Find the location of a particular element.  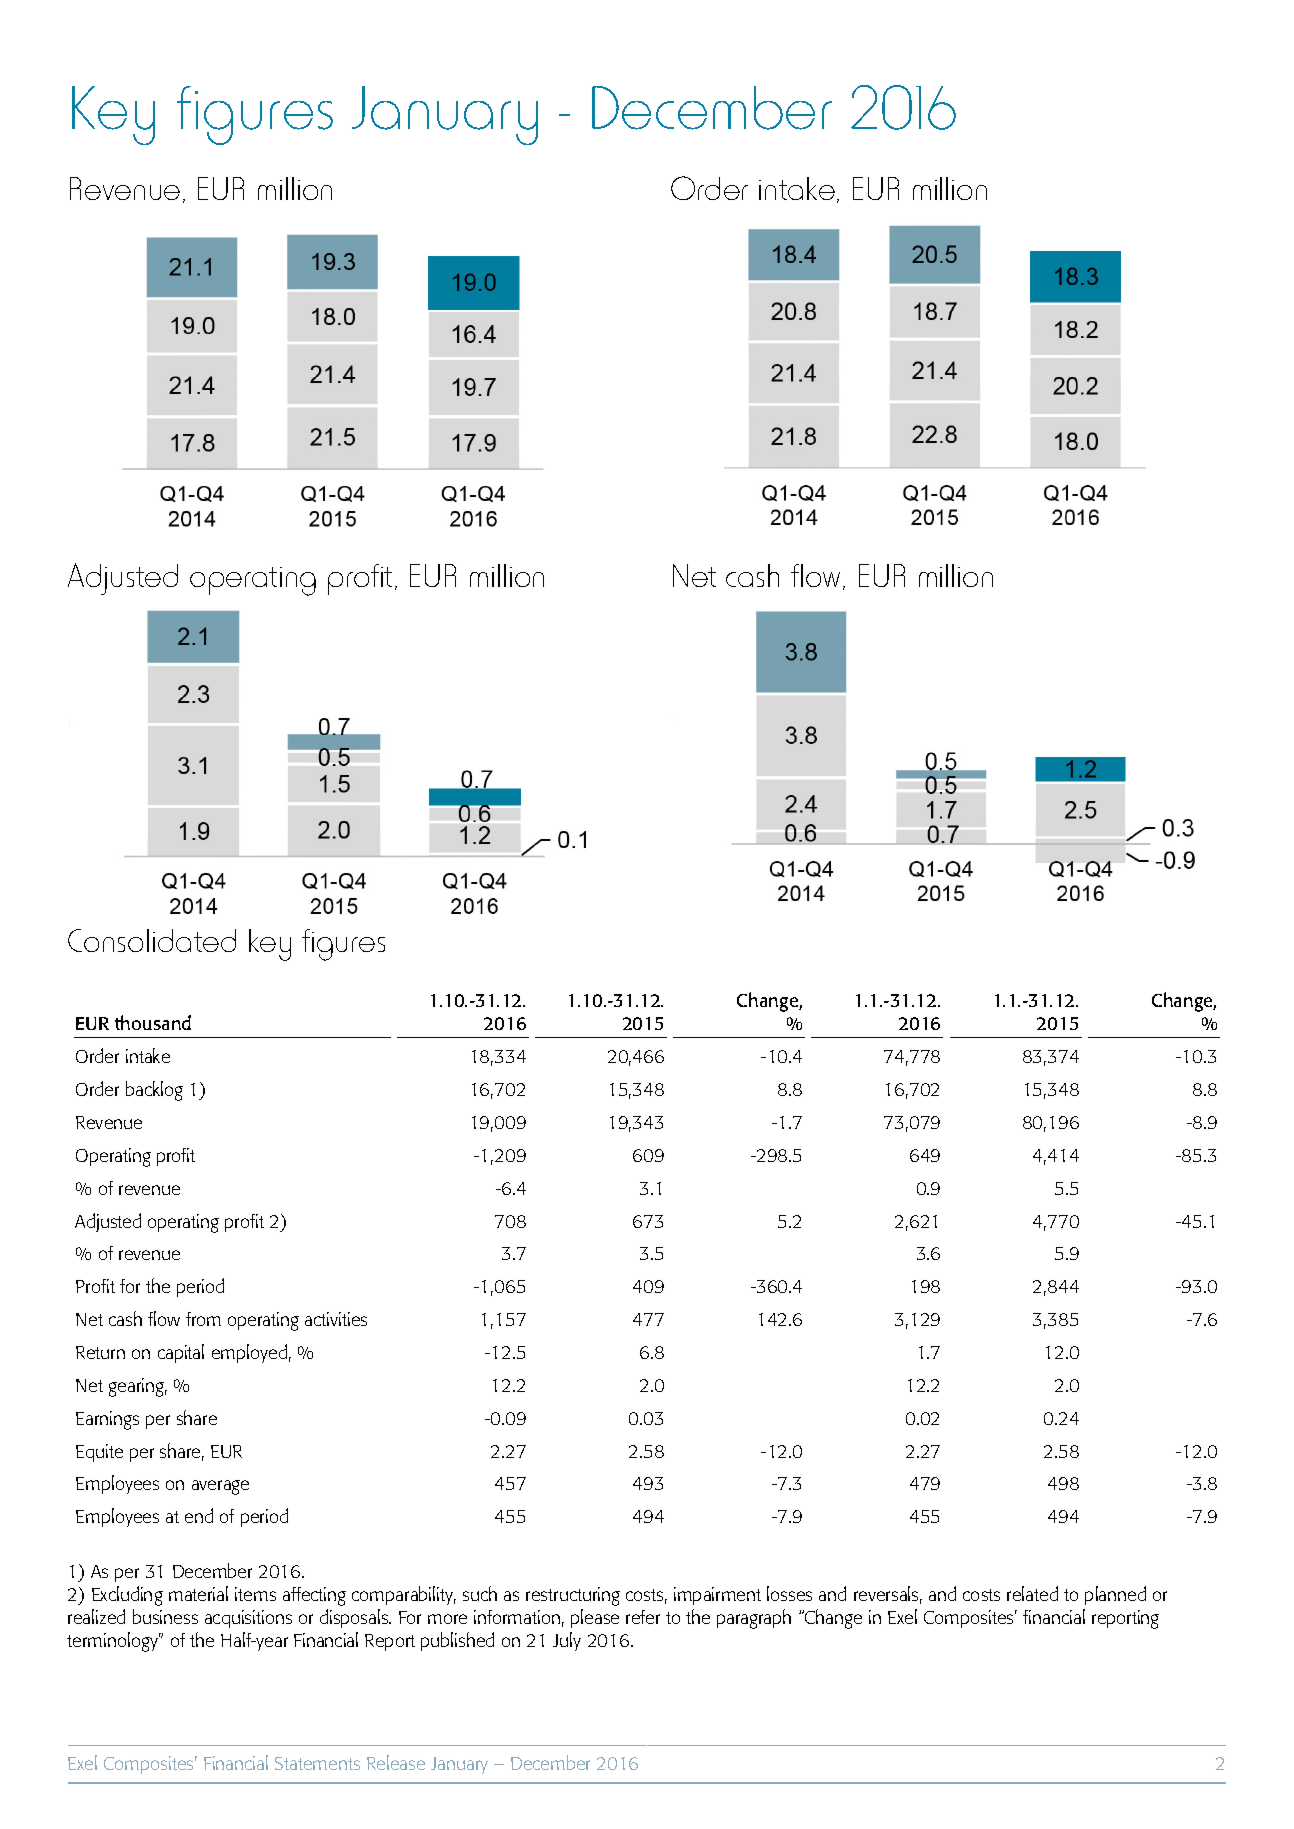

planned is located at coordinates (1115, 1595).
